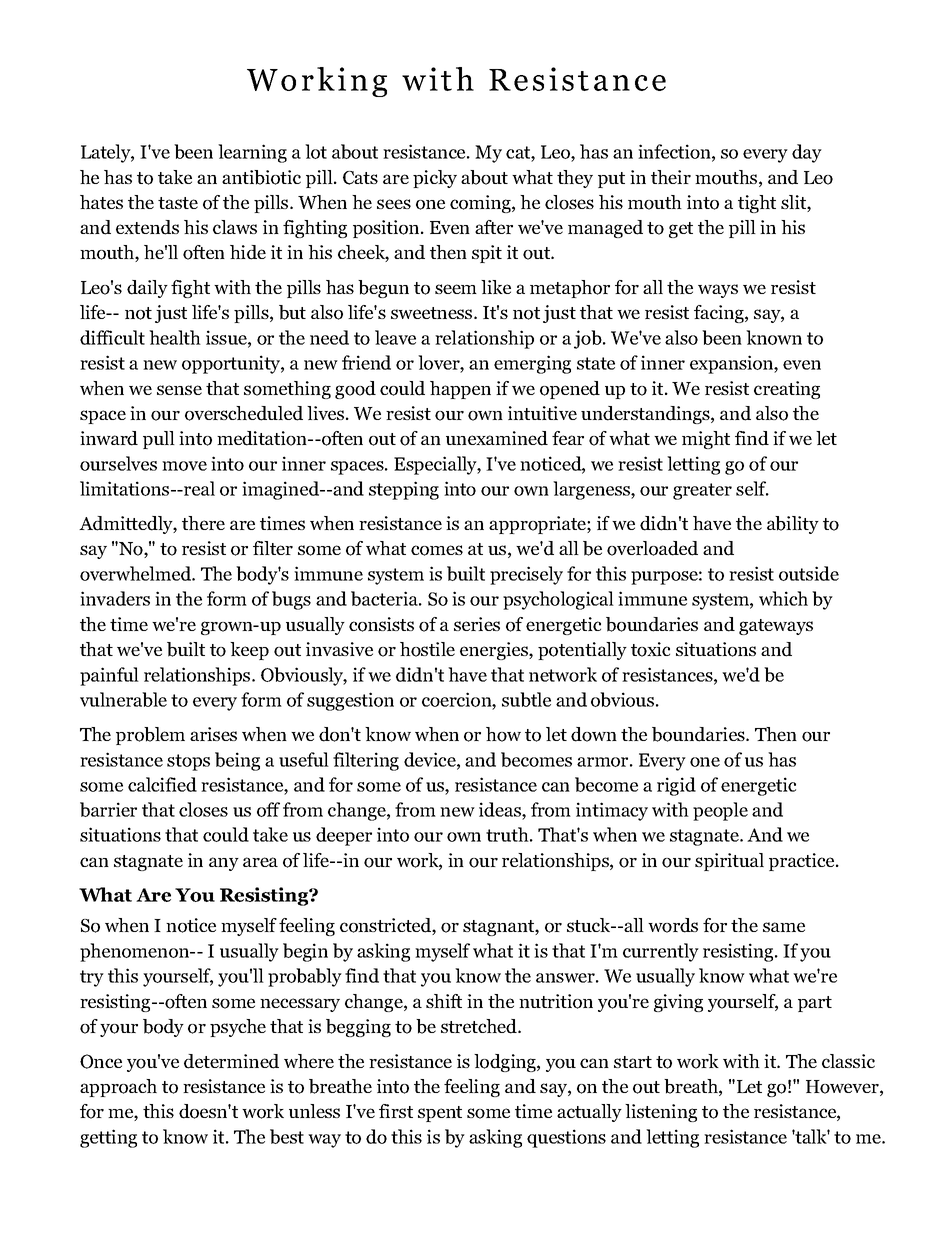 This screenshot has width=952, height=1233. Describe the element at coordinates (404, 490) in the screenshot. I see `stepping` at that location.
